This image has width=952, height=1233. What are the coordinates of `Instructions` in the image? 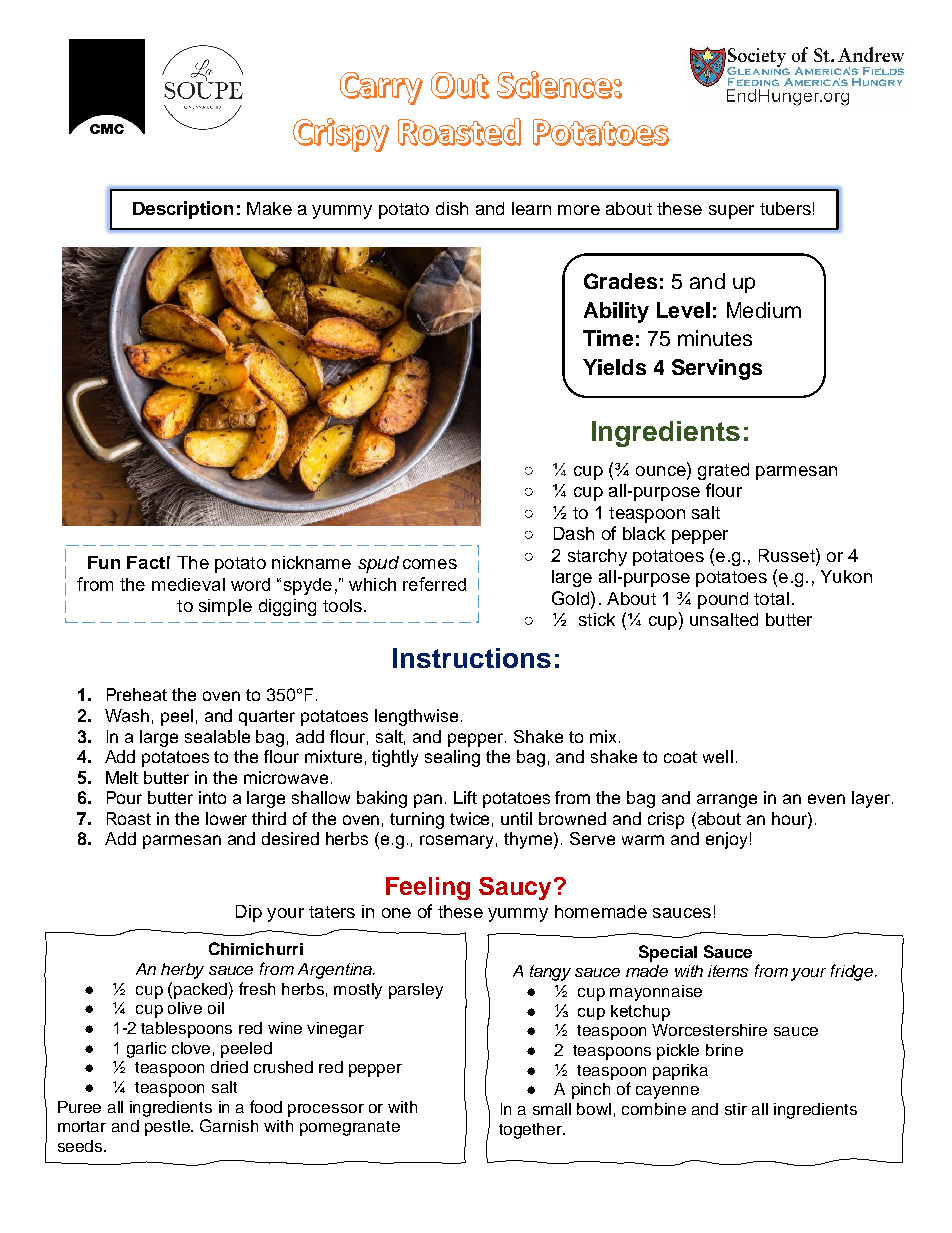 It's located at (472, 658).
